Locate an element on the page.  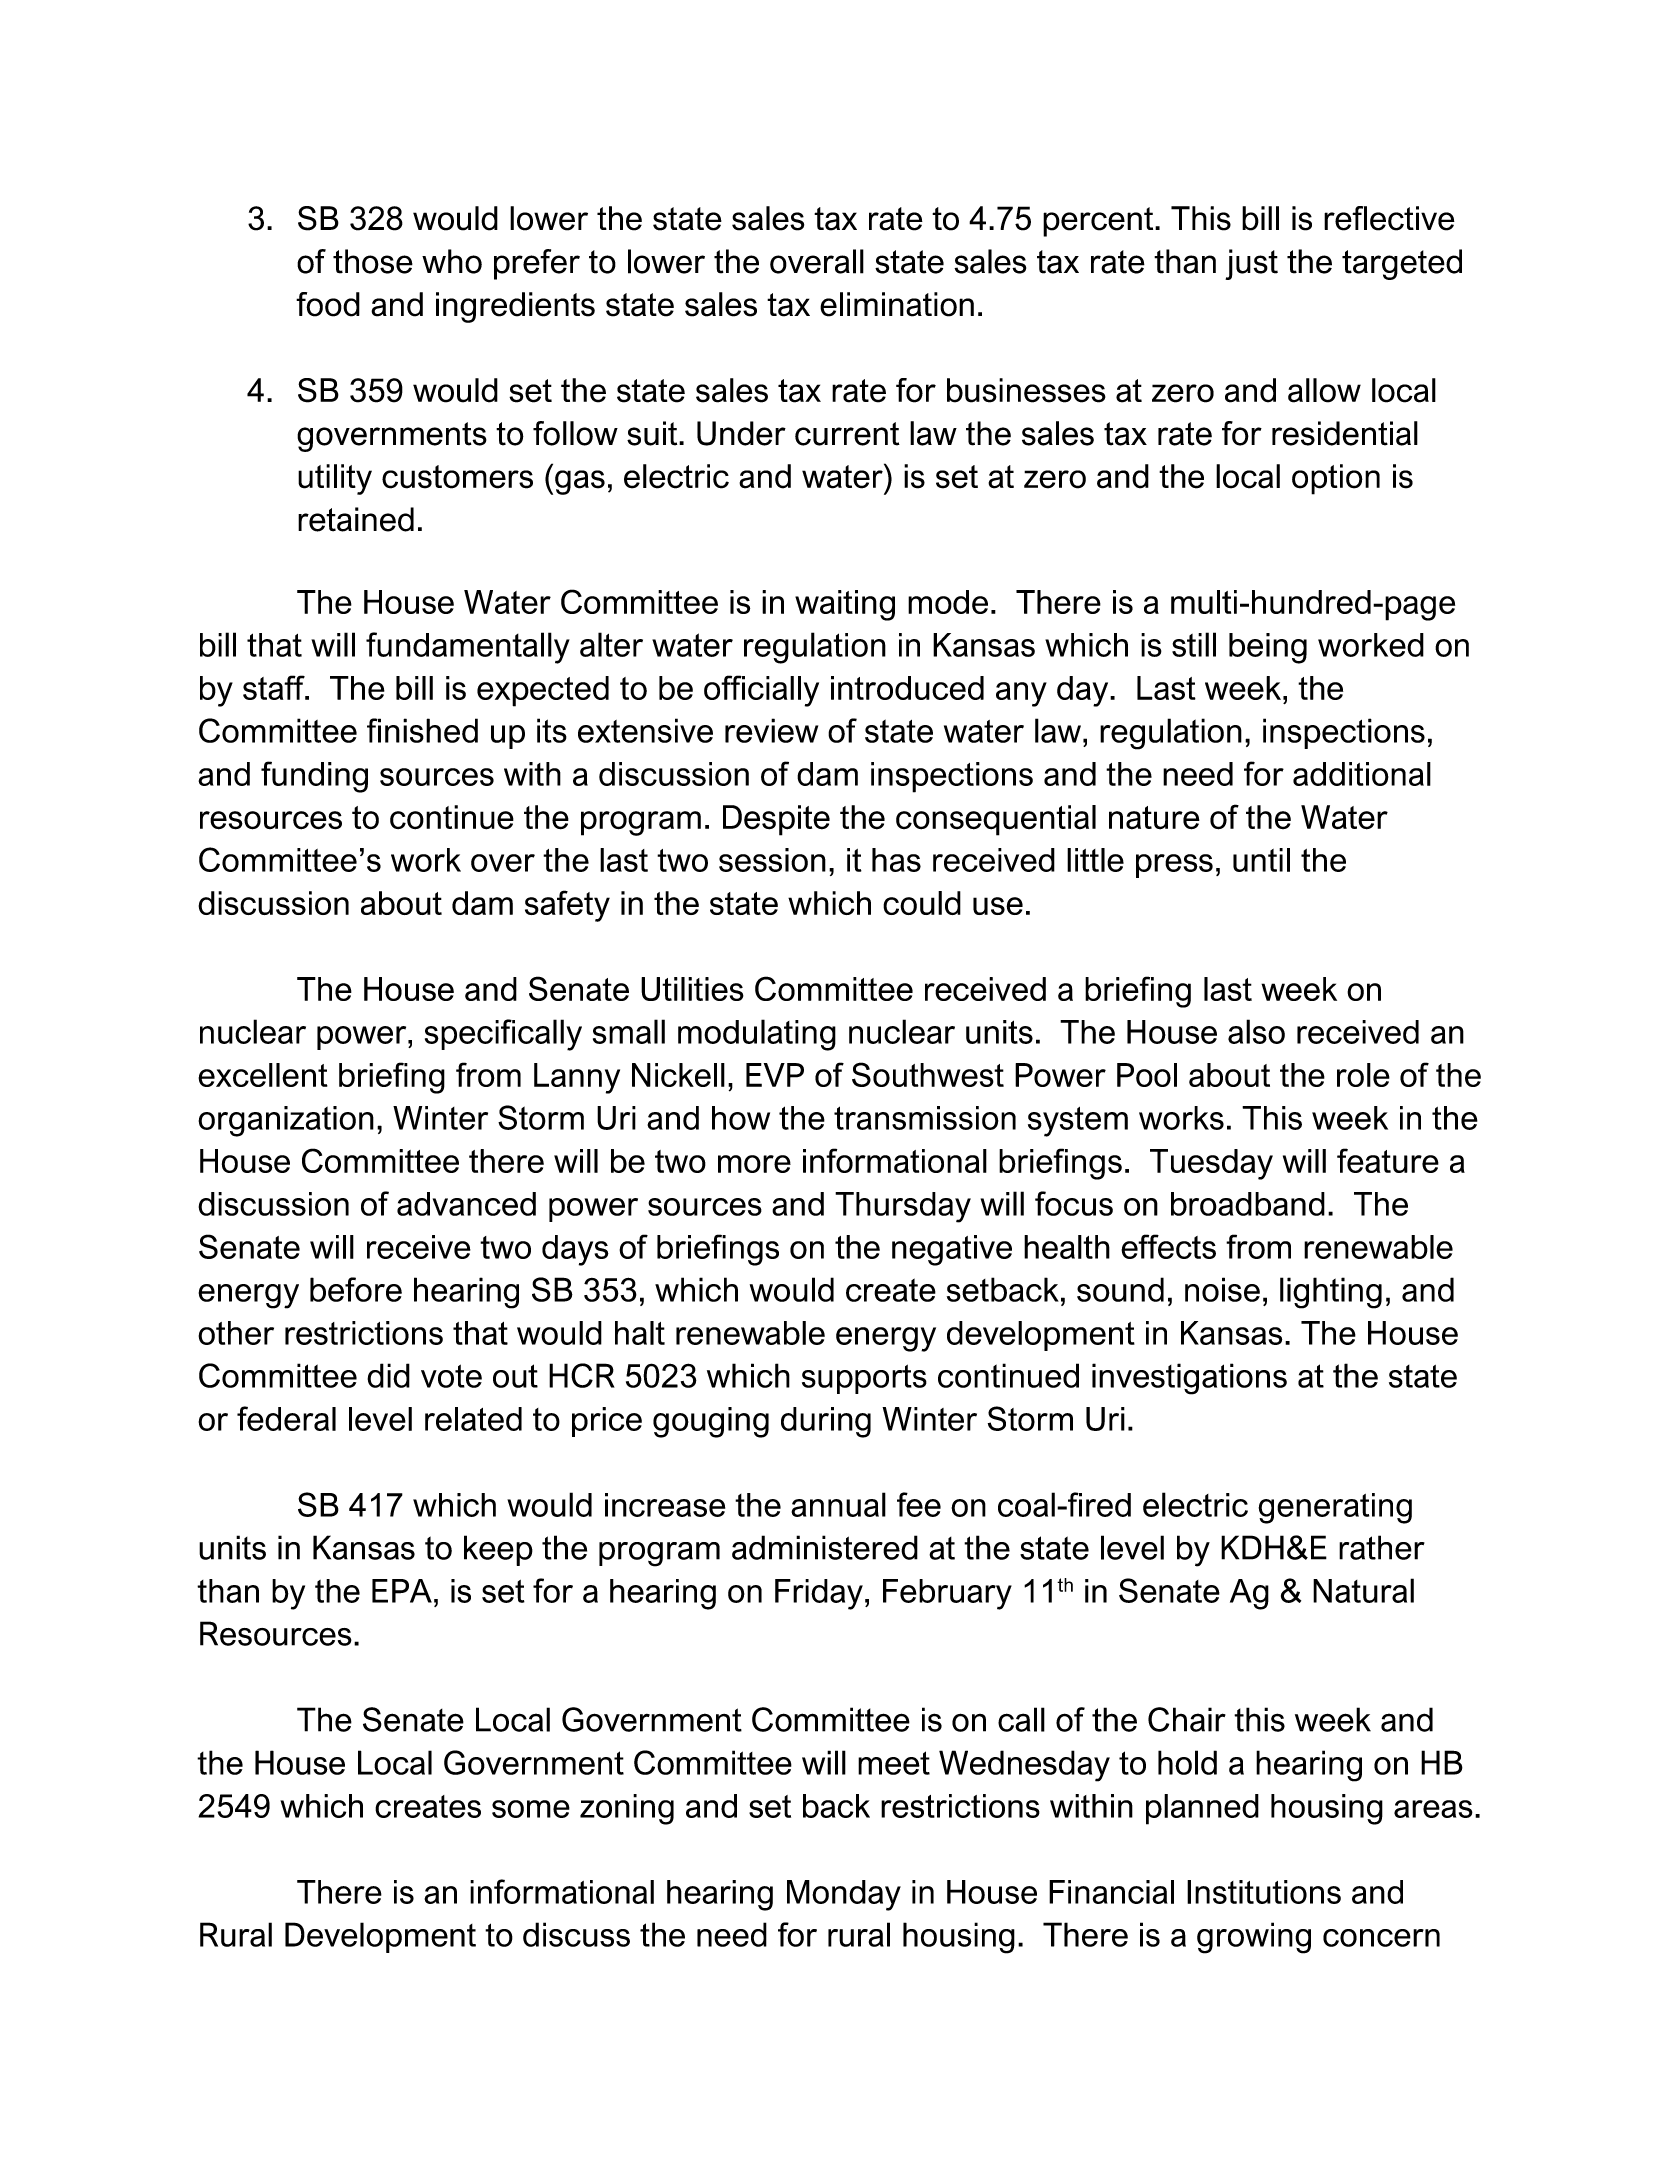
some is located at coordinates (531, 1809).
